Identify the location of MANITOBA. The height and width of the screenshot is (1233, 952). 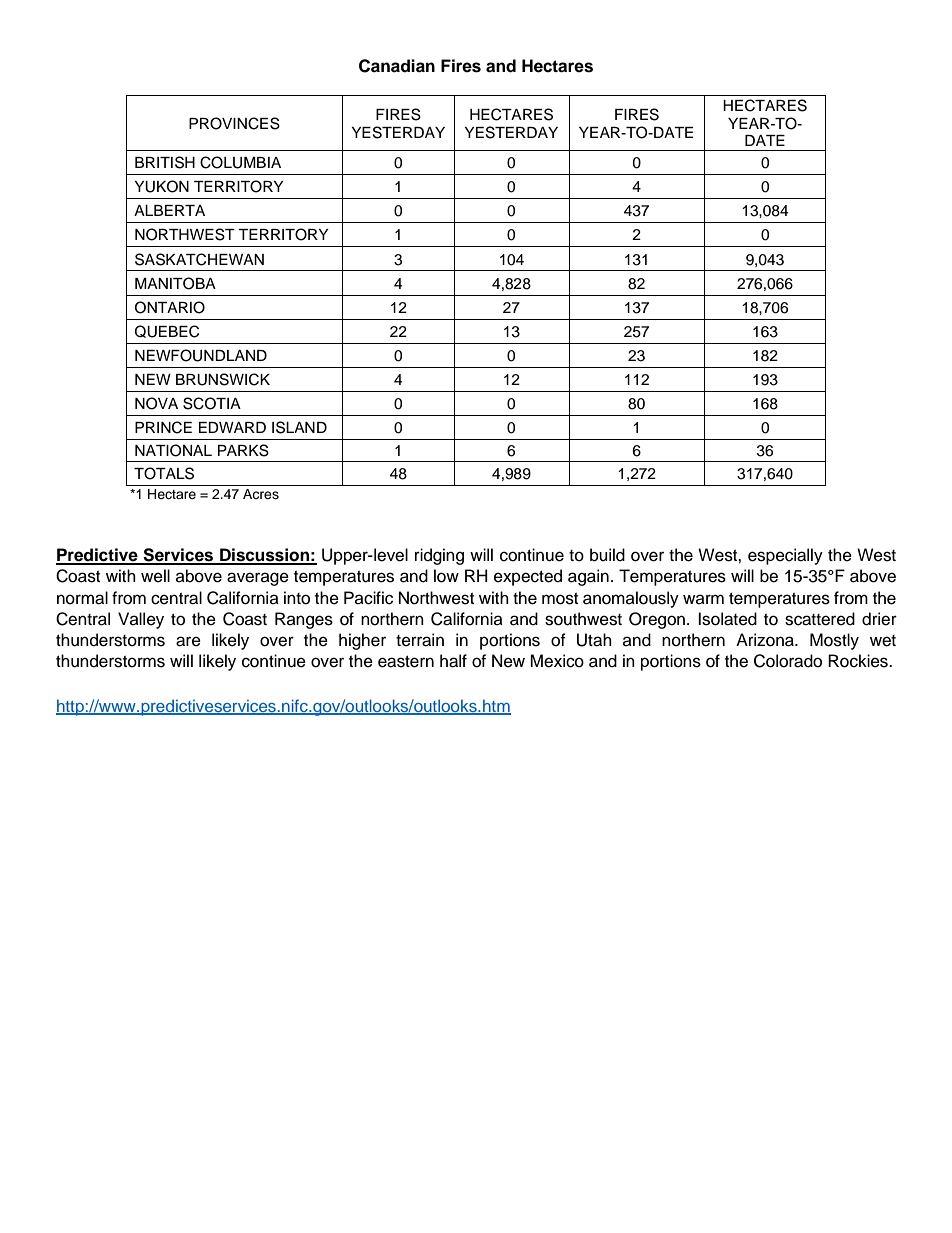
(175, 283).
